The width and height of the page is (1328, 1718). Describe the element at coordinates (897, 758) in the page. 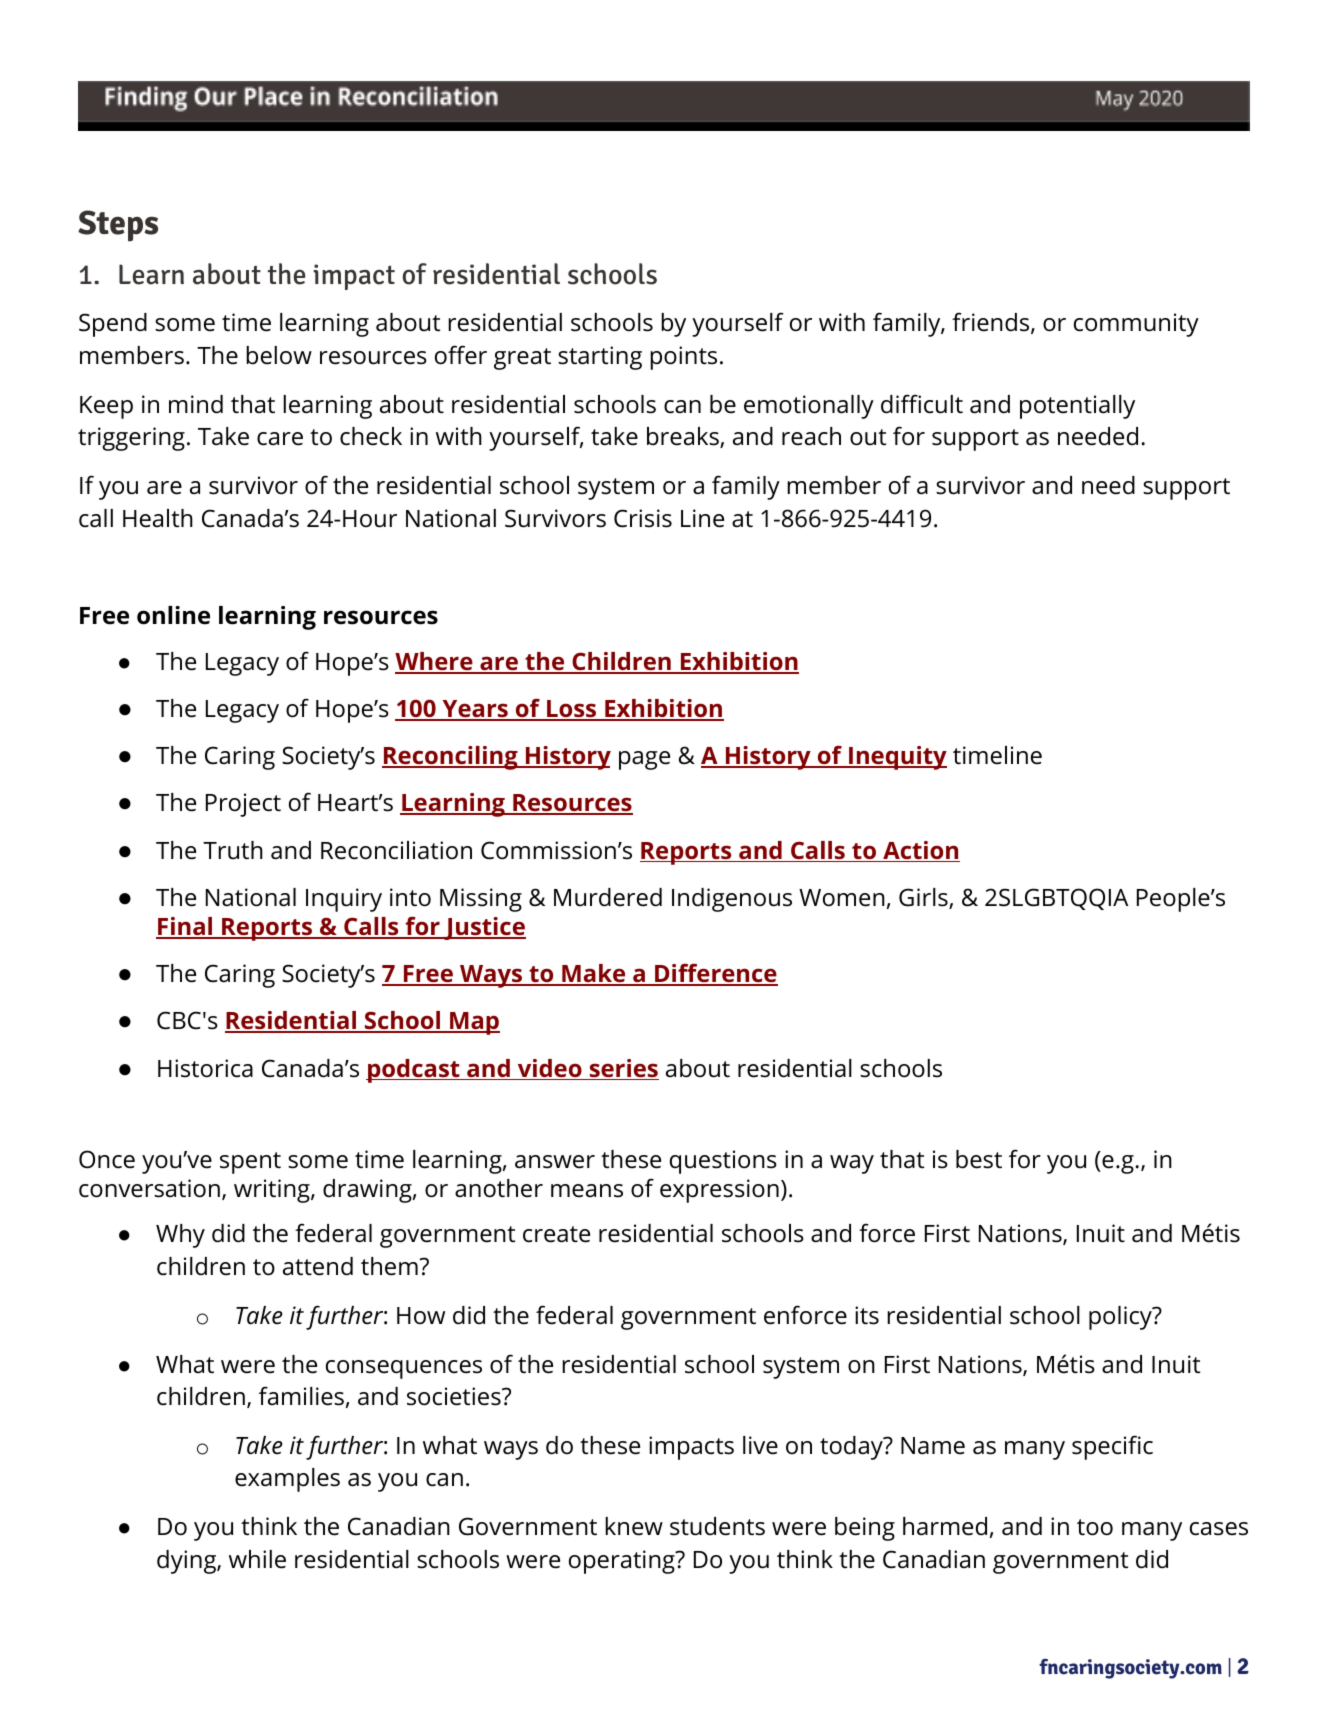

I see `Inequity` at that location.
